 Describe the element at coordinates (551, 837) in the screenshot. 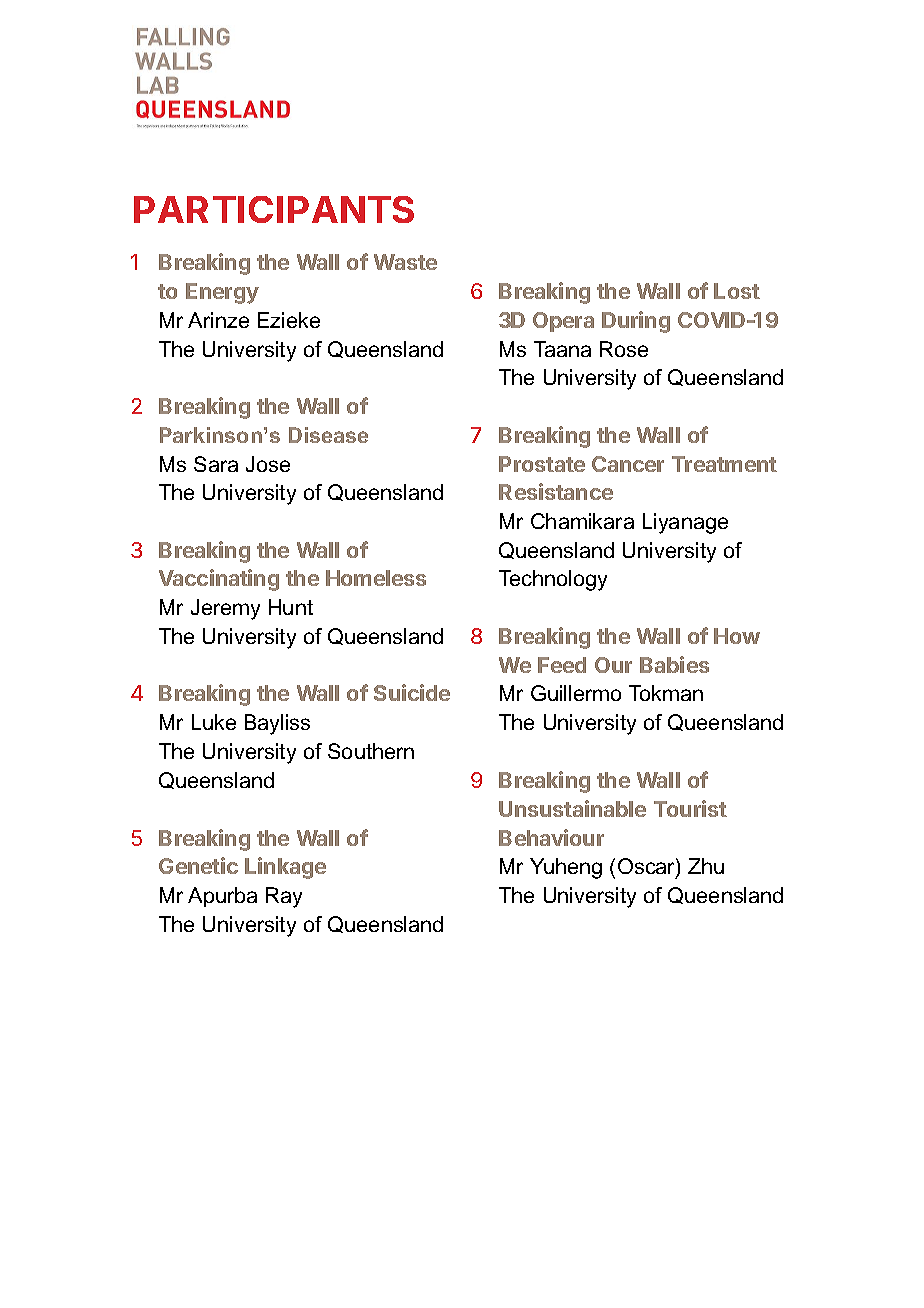

I see `Behaviour` at that location.
